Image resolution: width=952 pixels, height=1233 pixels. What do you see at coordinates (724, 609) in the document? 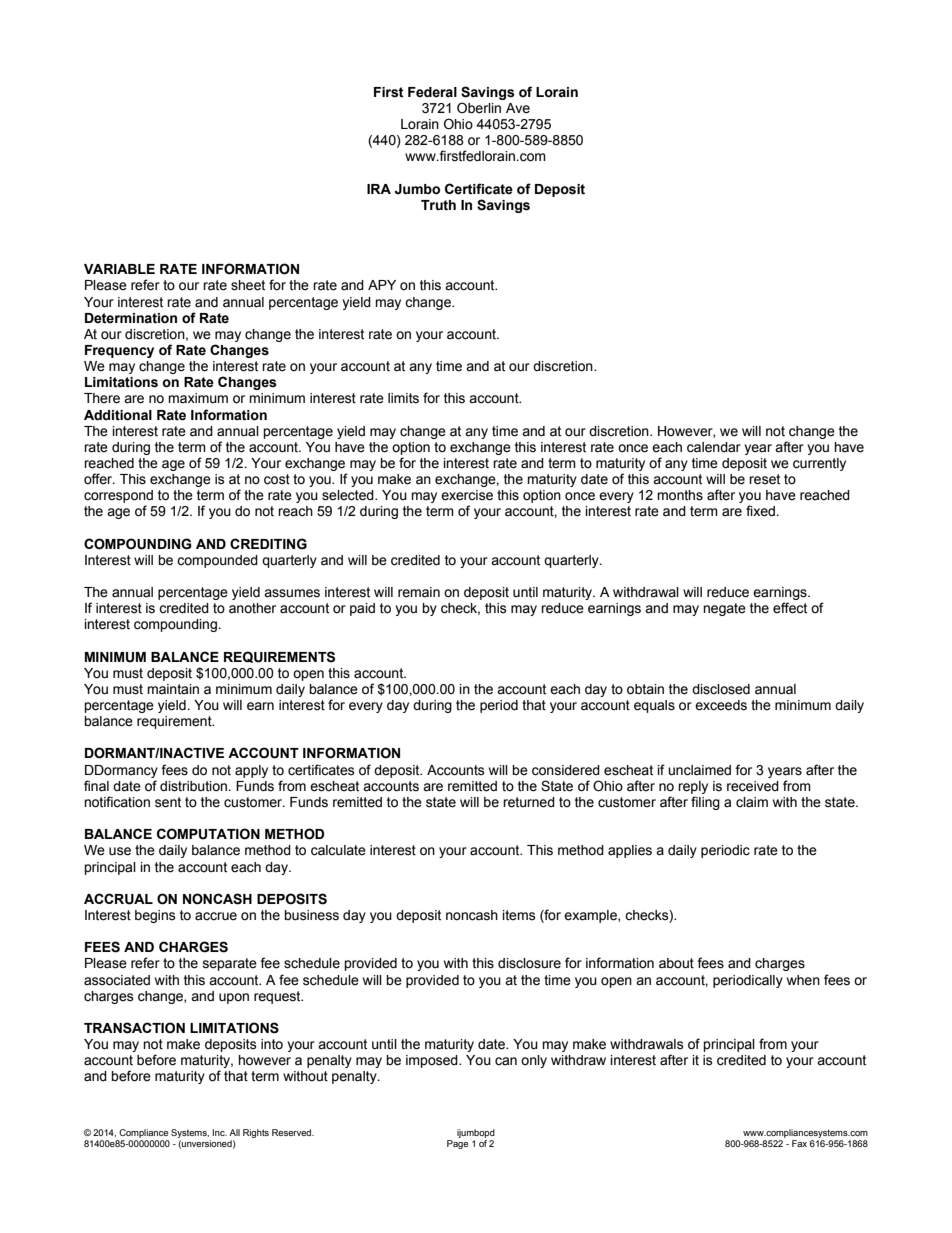
I see `negate` at bounding box center [724, 609].
